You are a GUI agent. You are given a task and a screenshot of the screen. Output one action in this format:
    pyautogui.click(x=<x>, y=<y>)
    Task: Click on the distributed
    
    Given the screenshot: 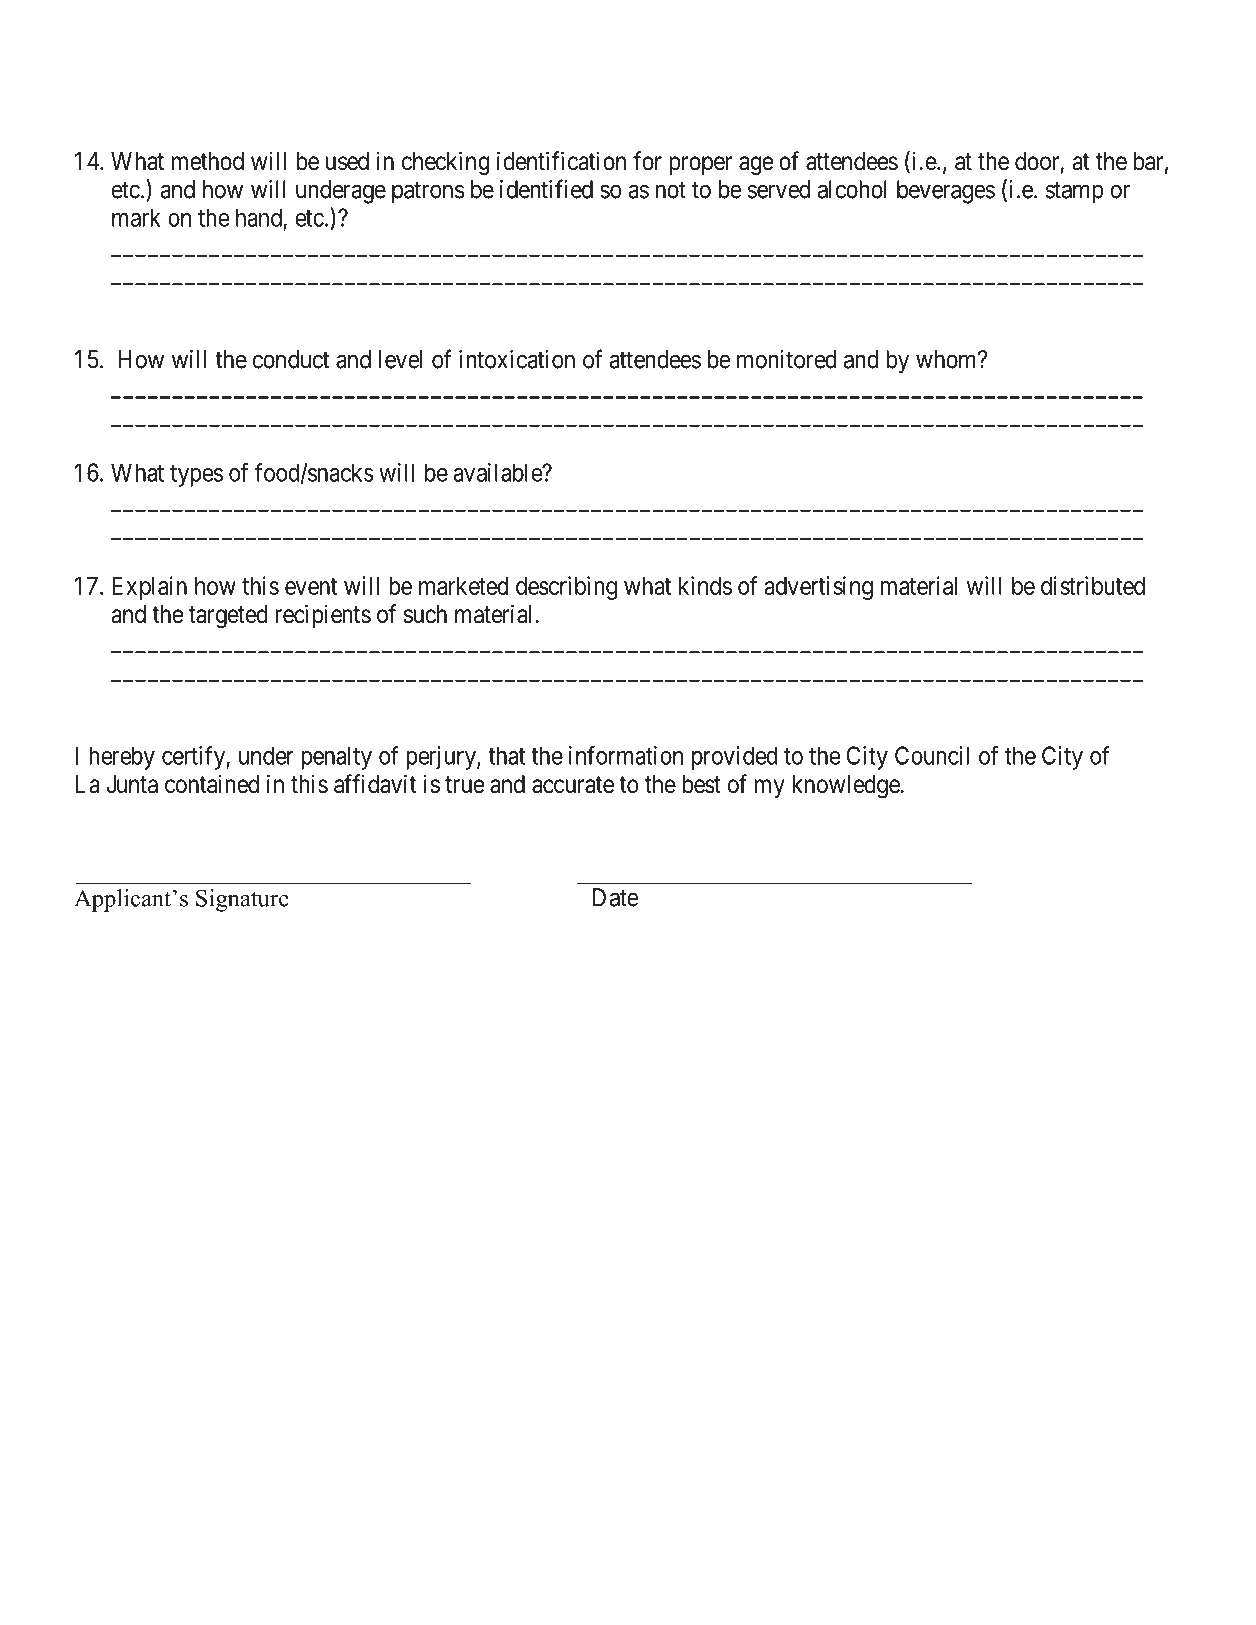 What is the action you would take?
    pyautogui.click(x=1093, y=585)
